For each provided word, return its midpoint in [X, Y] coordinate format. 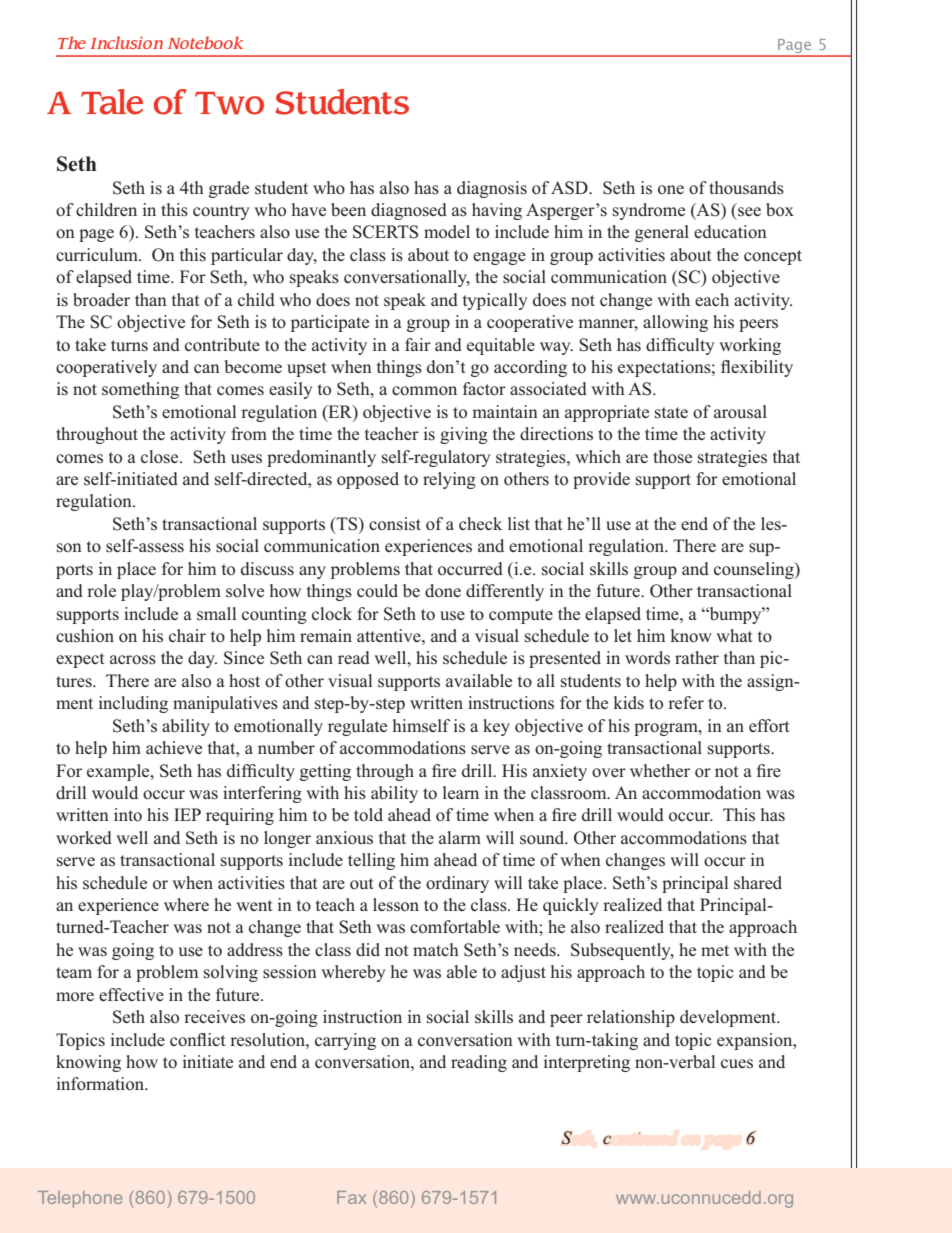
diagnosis [492, 189]
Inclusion [126, 42]
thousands [746, 188]
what [734, 635]
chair [187, 635]
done [443, 590]
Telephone [80, 1199]
